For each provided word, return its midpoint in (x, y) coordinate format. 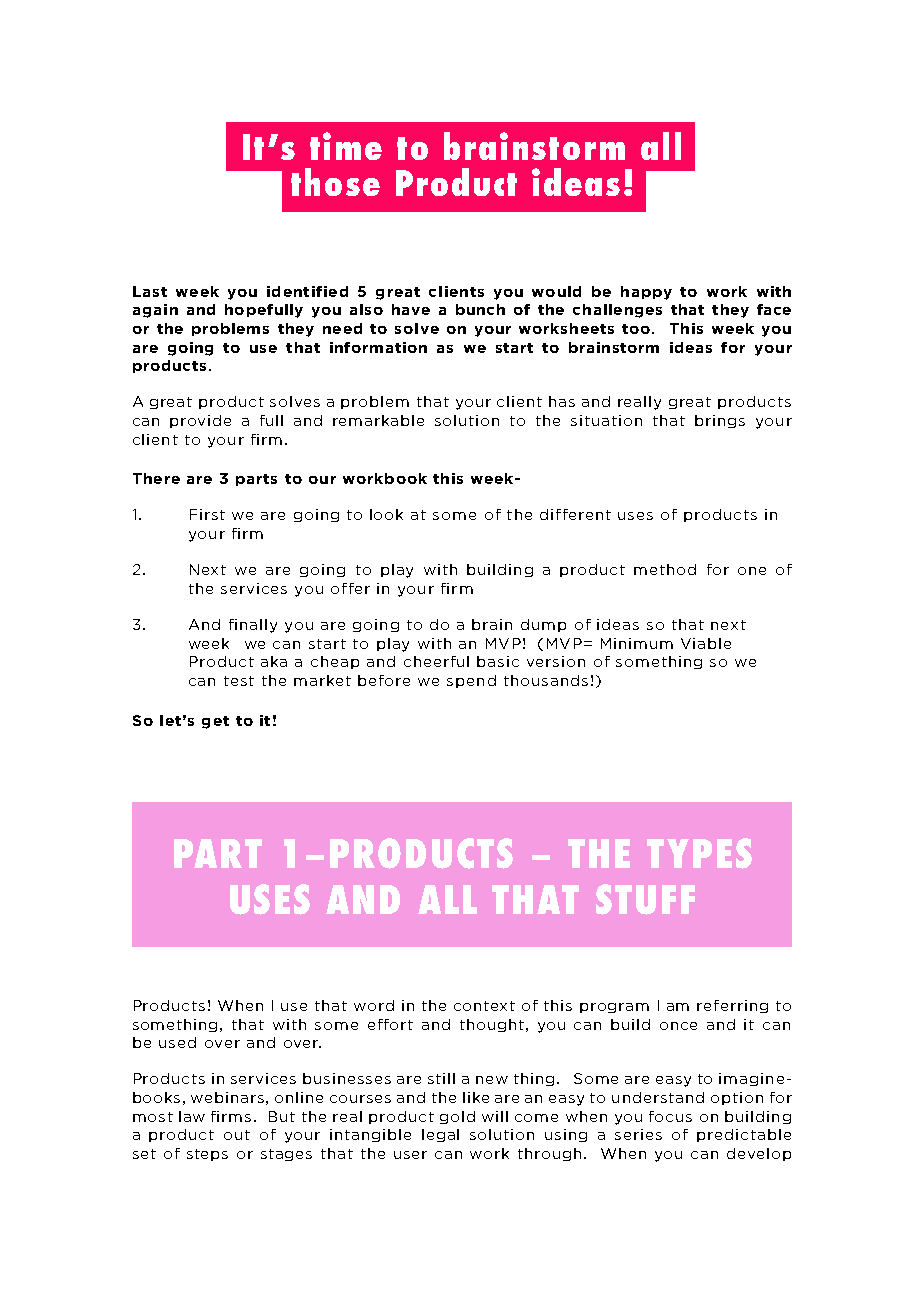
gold (457, 1117)
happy (646, 293)
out (237, 1135)
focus (670, 1116)
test (239, 681)
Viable (706, 643)
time (346, 146)
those (335, 182)
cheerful (436, 661)
